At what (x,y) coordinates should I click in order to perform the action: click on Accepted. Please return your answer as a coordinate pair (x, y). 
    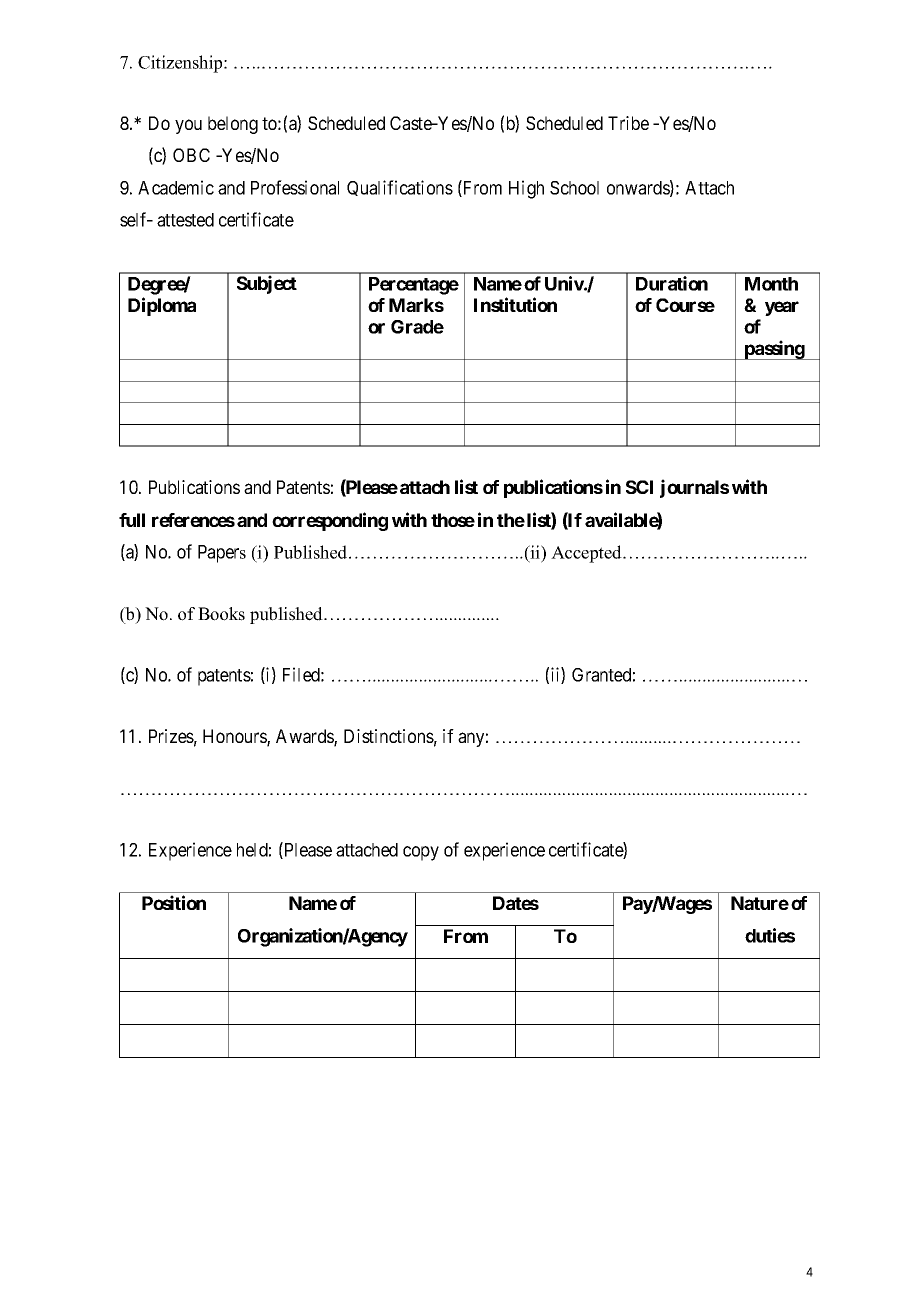
    Looking at the image, I should click on (587, 554).
